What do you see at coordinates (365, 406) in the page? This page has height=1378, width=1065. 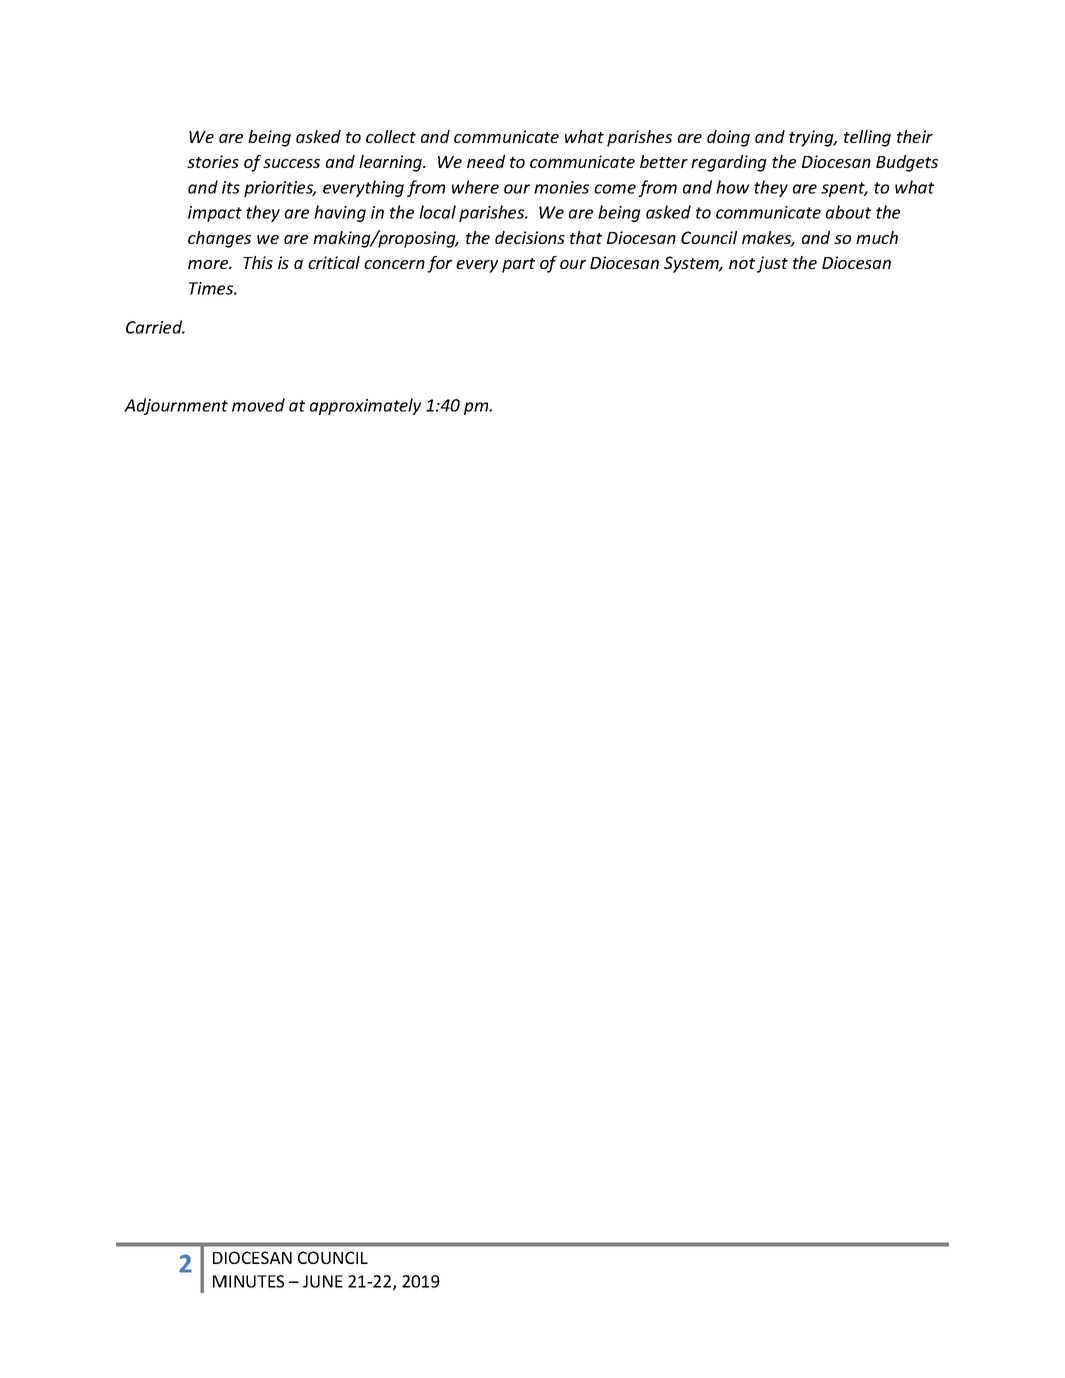 I see `approximately` at bounding box center [365, 406].
